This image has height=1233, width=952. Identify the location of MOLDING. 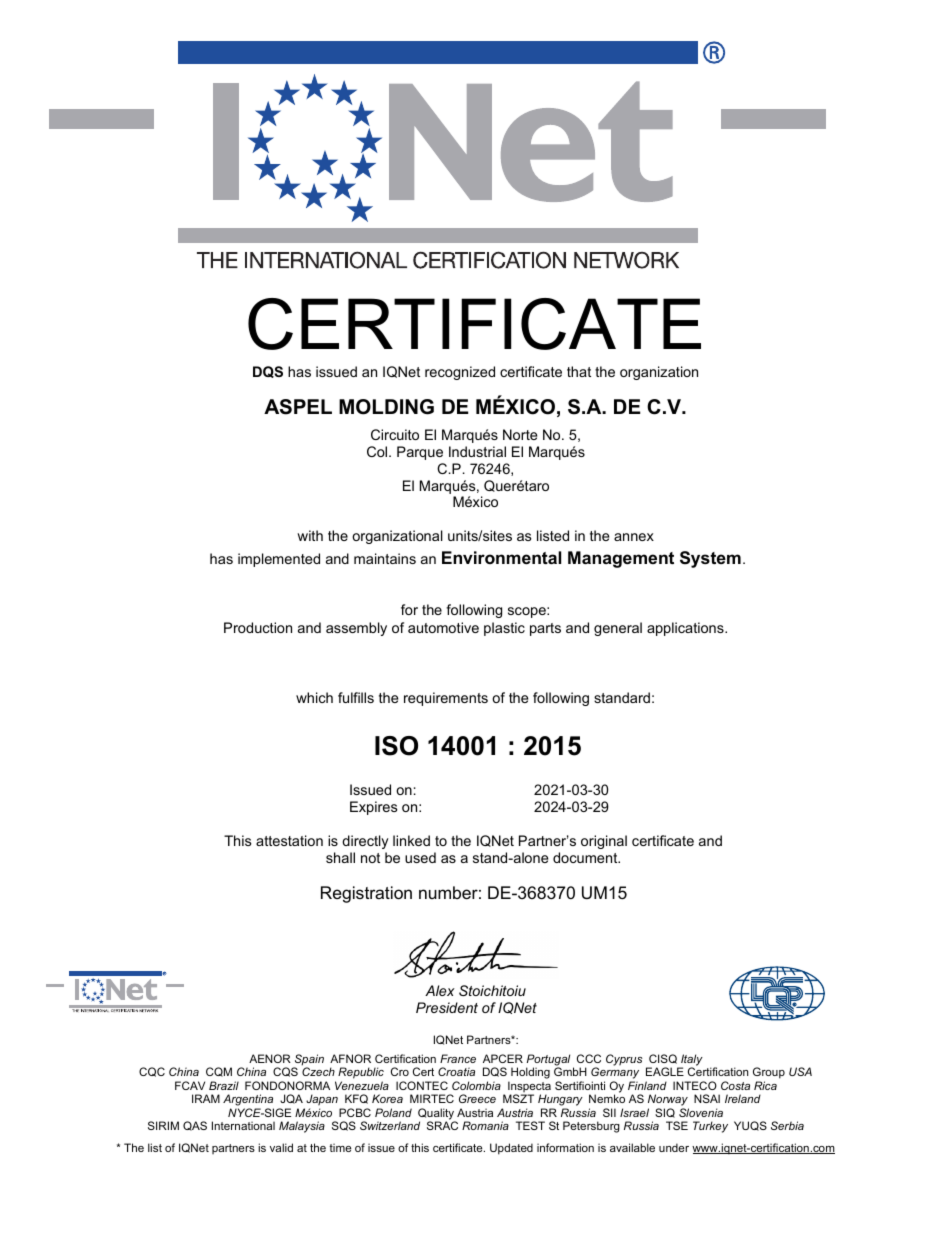
(386, 407).
